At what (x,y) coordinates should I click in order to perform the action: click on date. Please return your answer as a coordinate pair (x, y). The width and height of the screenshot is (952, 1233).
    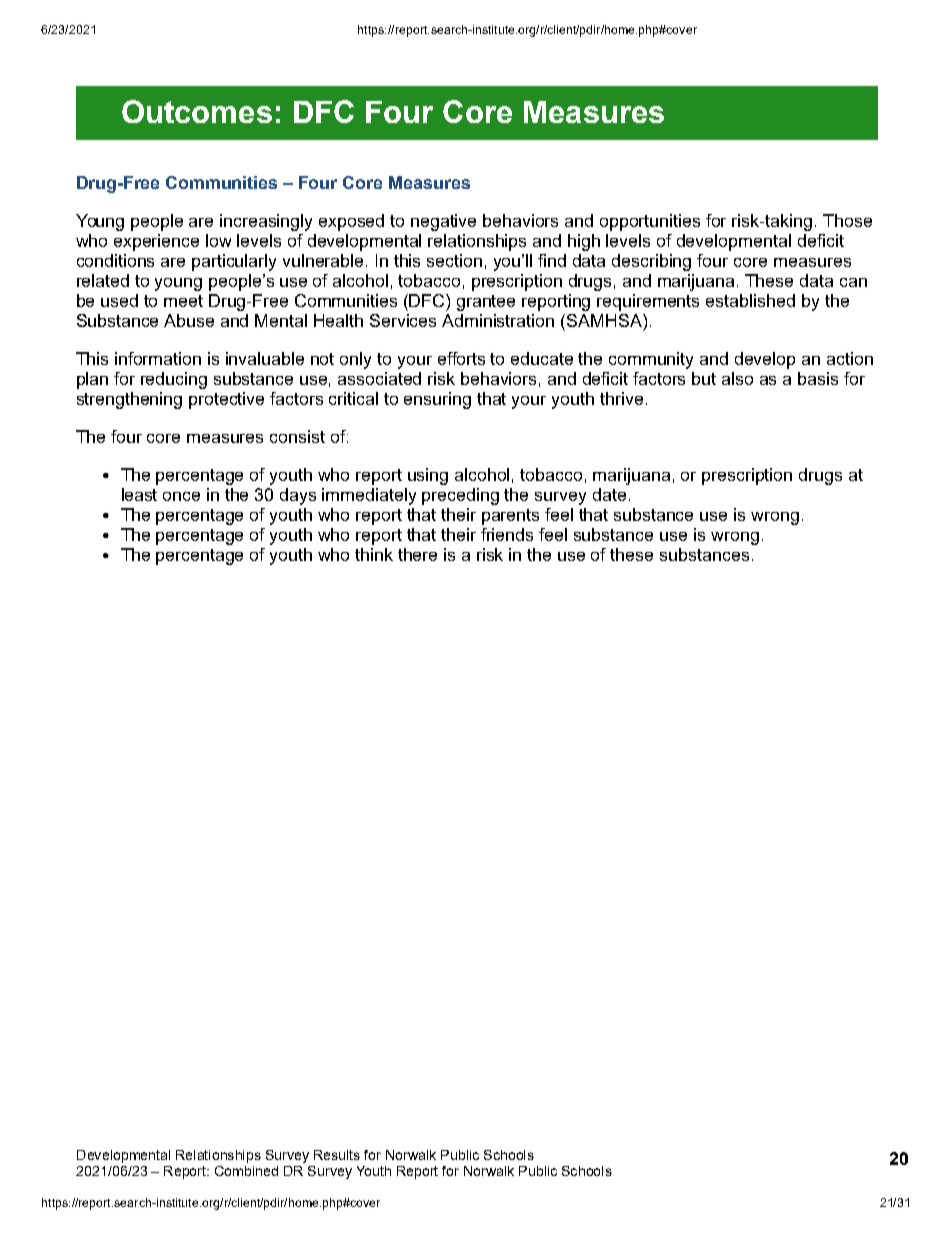
    Looking at the image, I should click on (609, 494).
